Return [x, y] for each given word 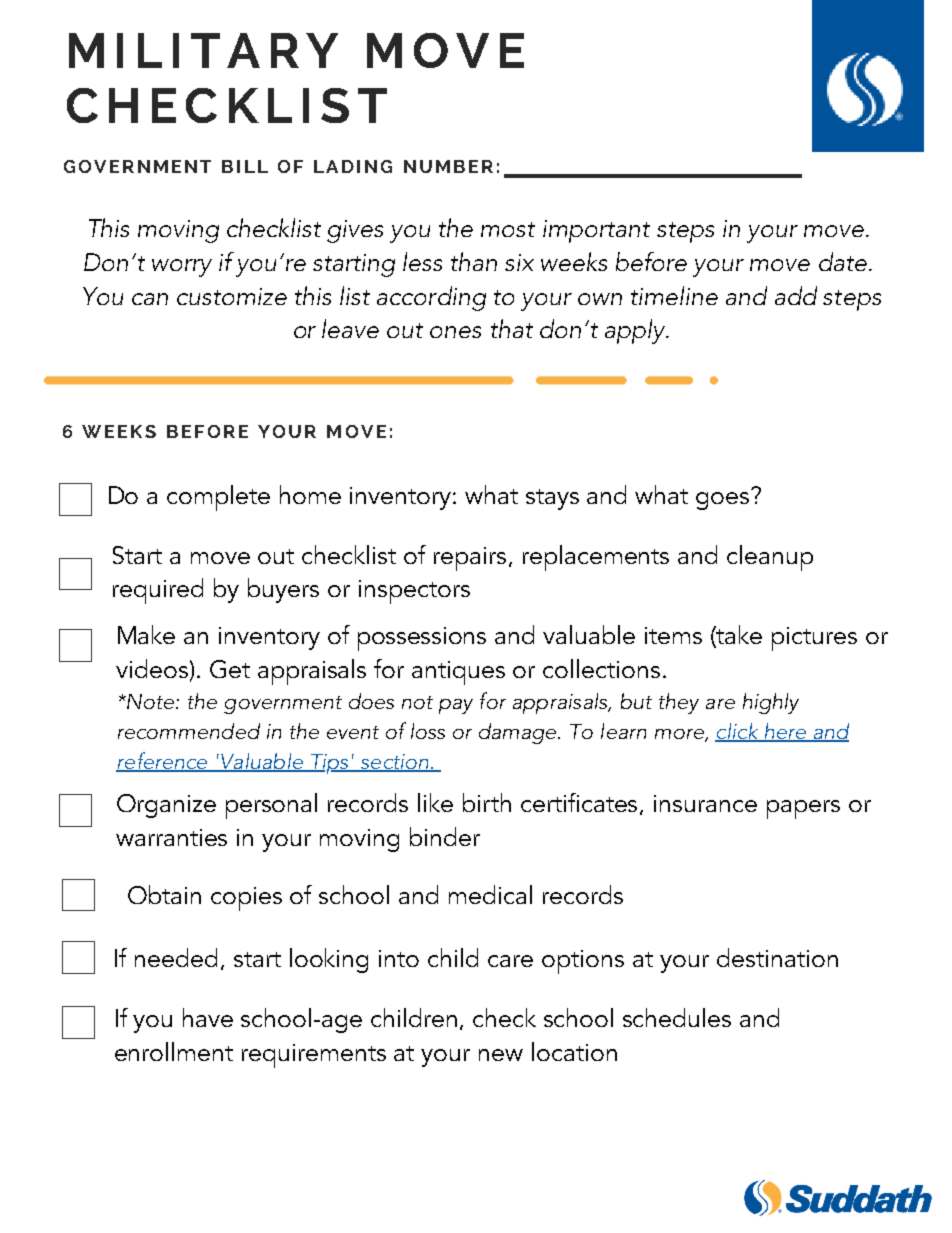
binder [445, 836]
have [208, 1017]
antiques [458, 673]
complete [218, 498]
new [501, 1055]
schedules [677, 1017]
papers [803, 809]
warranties [171, 837]
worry [182, 268]
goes [722, 501]
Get [230, 669]
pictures [814, 639]
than [474, 261]
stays [552, 499]
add [796, 295]
